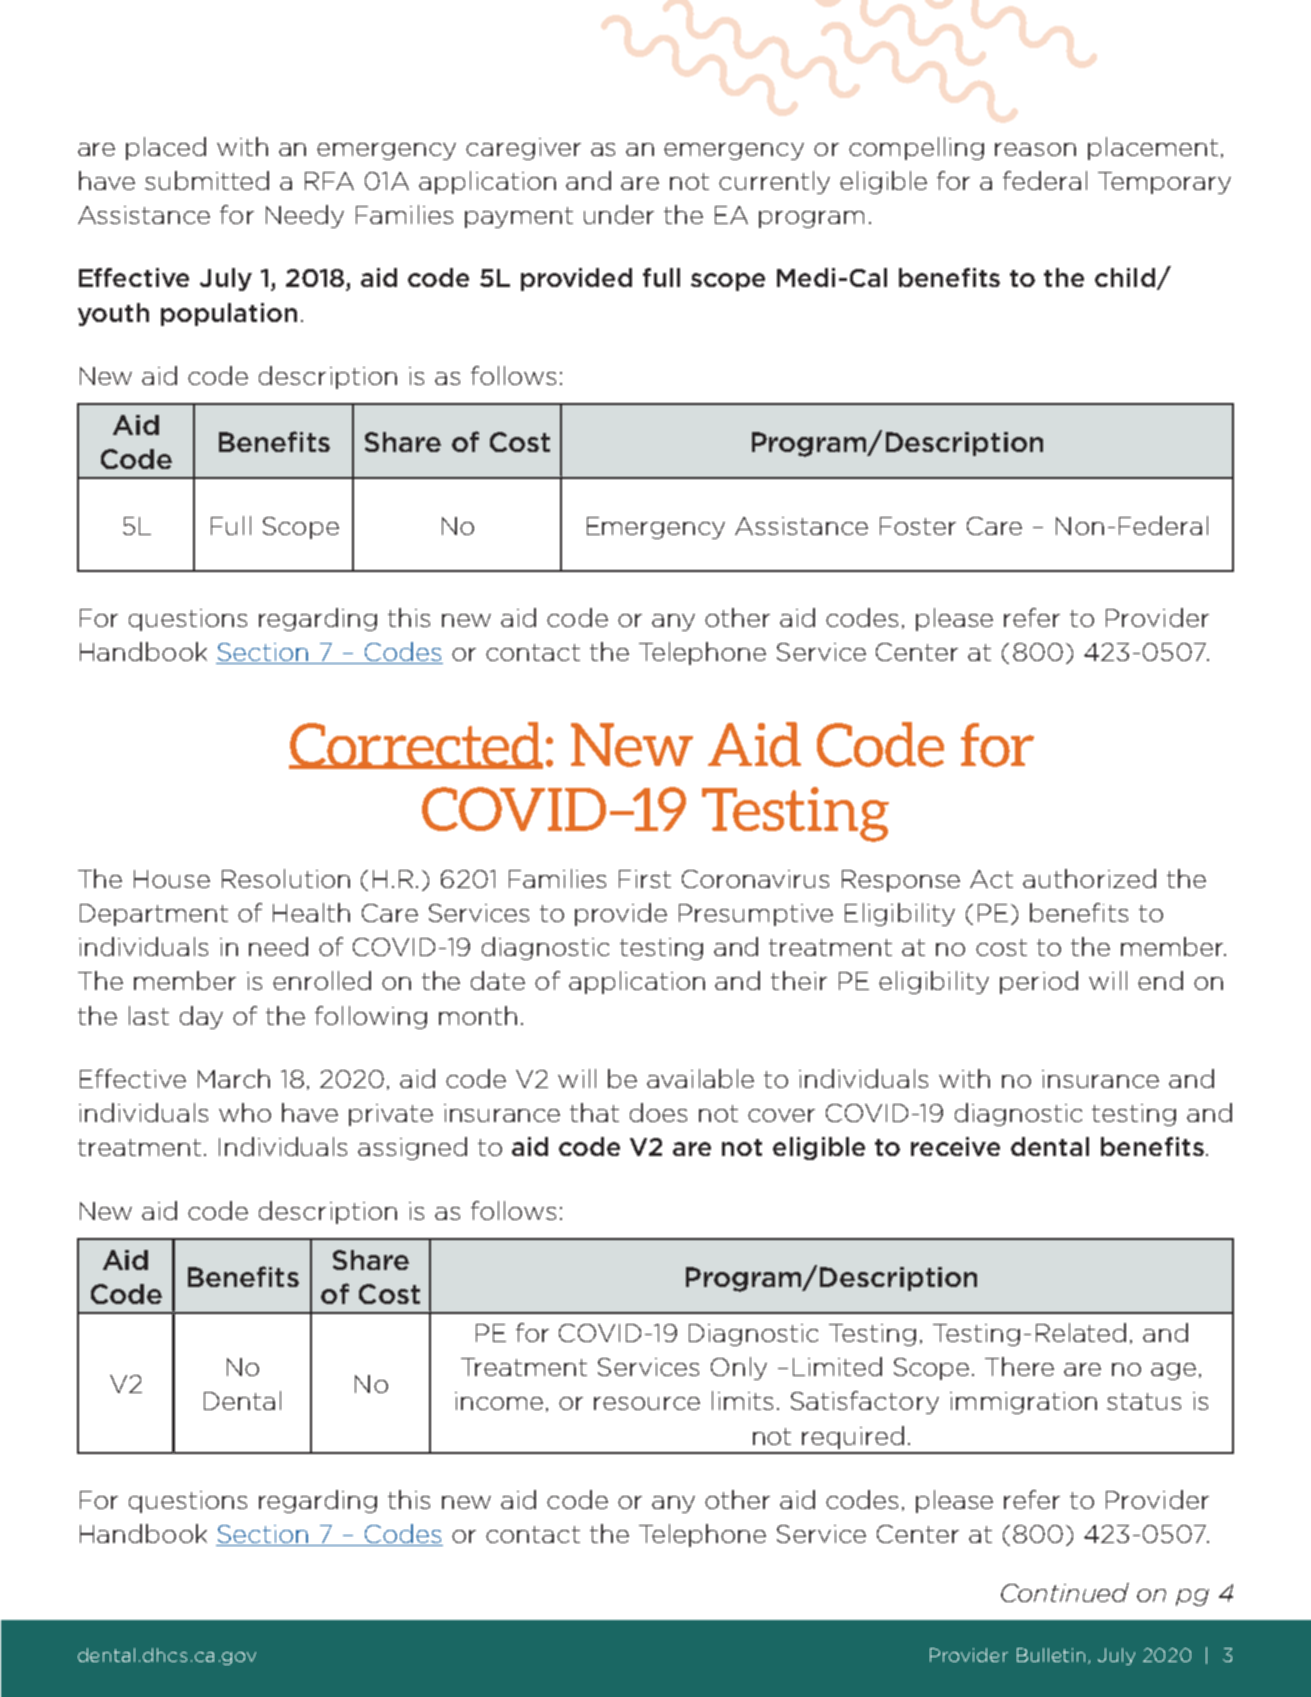 This screenshot has width=1311, height=1697. What do you see at coordinates (647, 1403) in the screenshot?
I see `resource` at bounding box center [647, 1403].
